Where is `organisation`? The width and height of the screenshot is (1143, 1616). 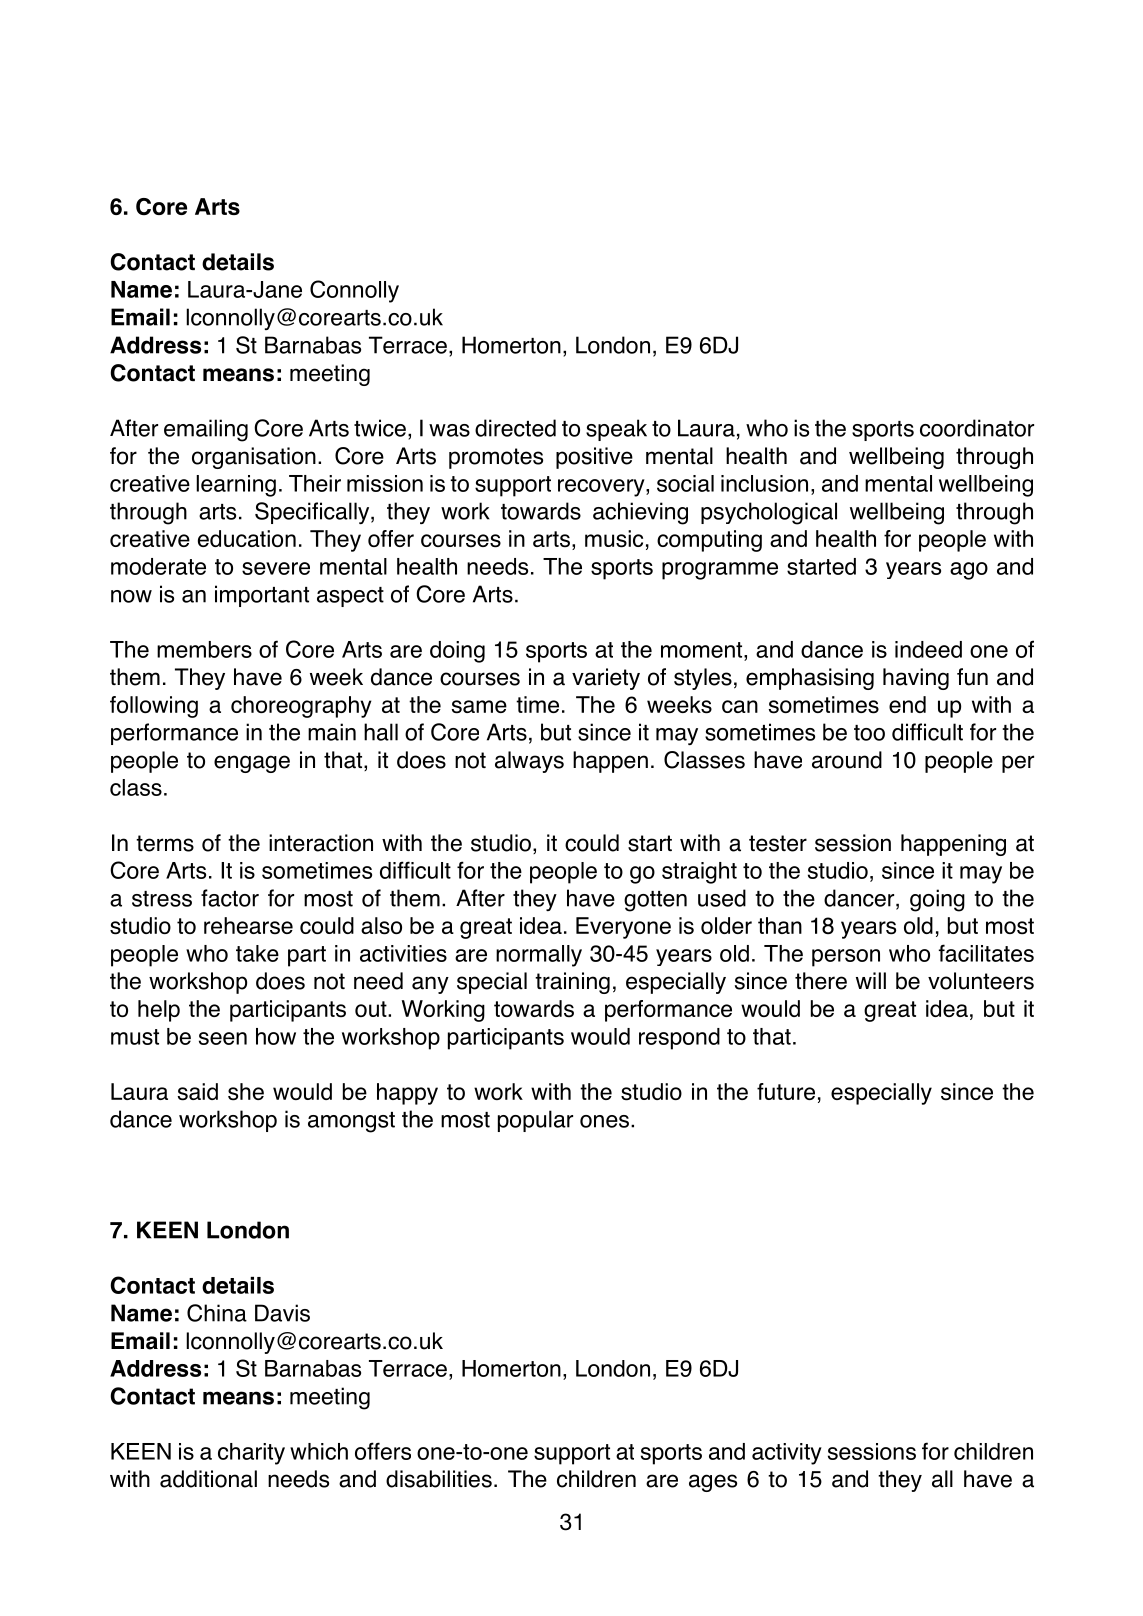
organisation is located at coordinates (254, 458).
